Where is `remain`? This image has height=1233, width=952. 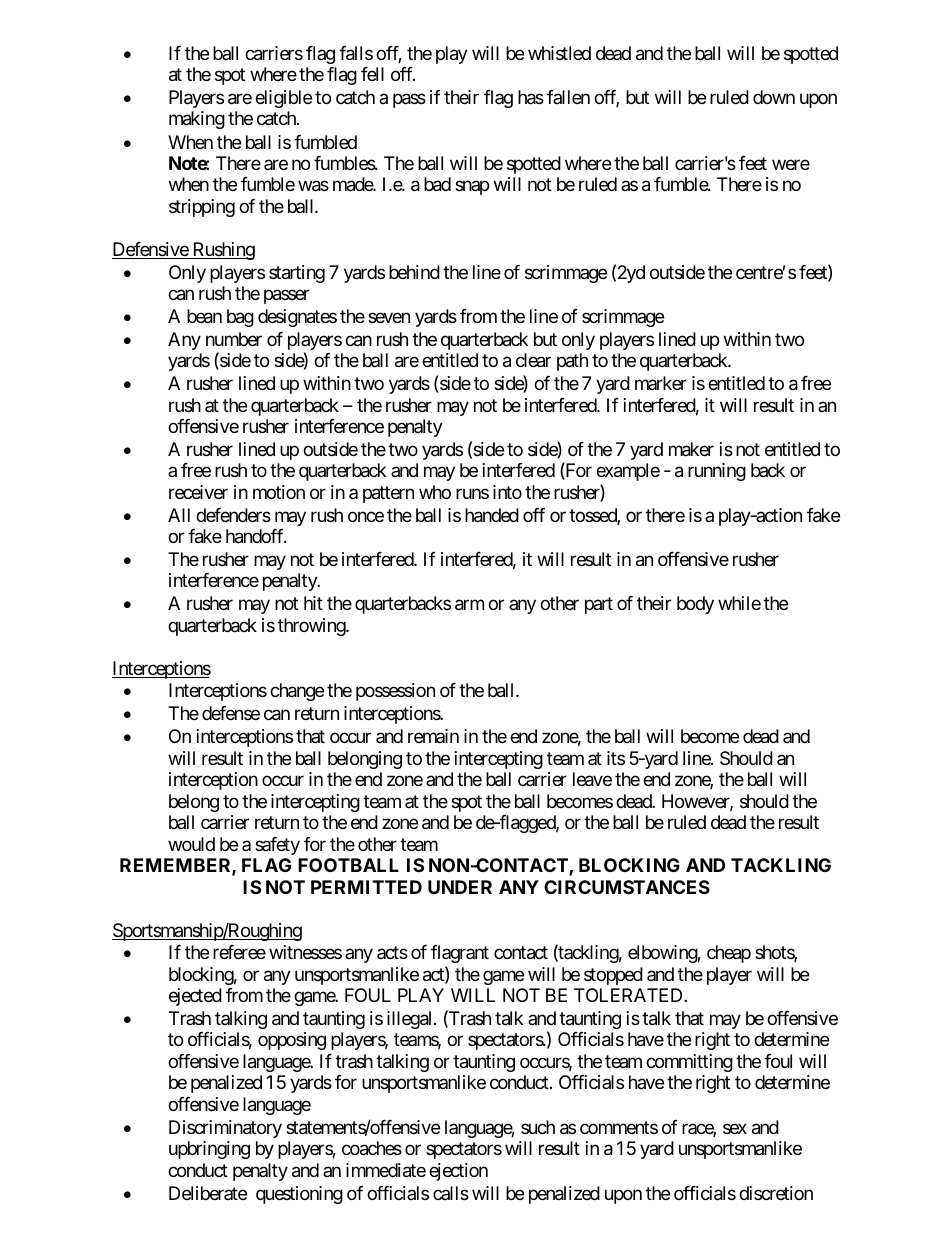 remain is located at coordinates (433, 736).
